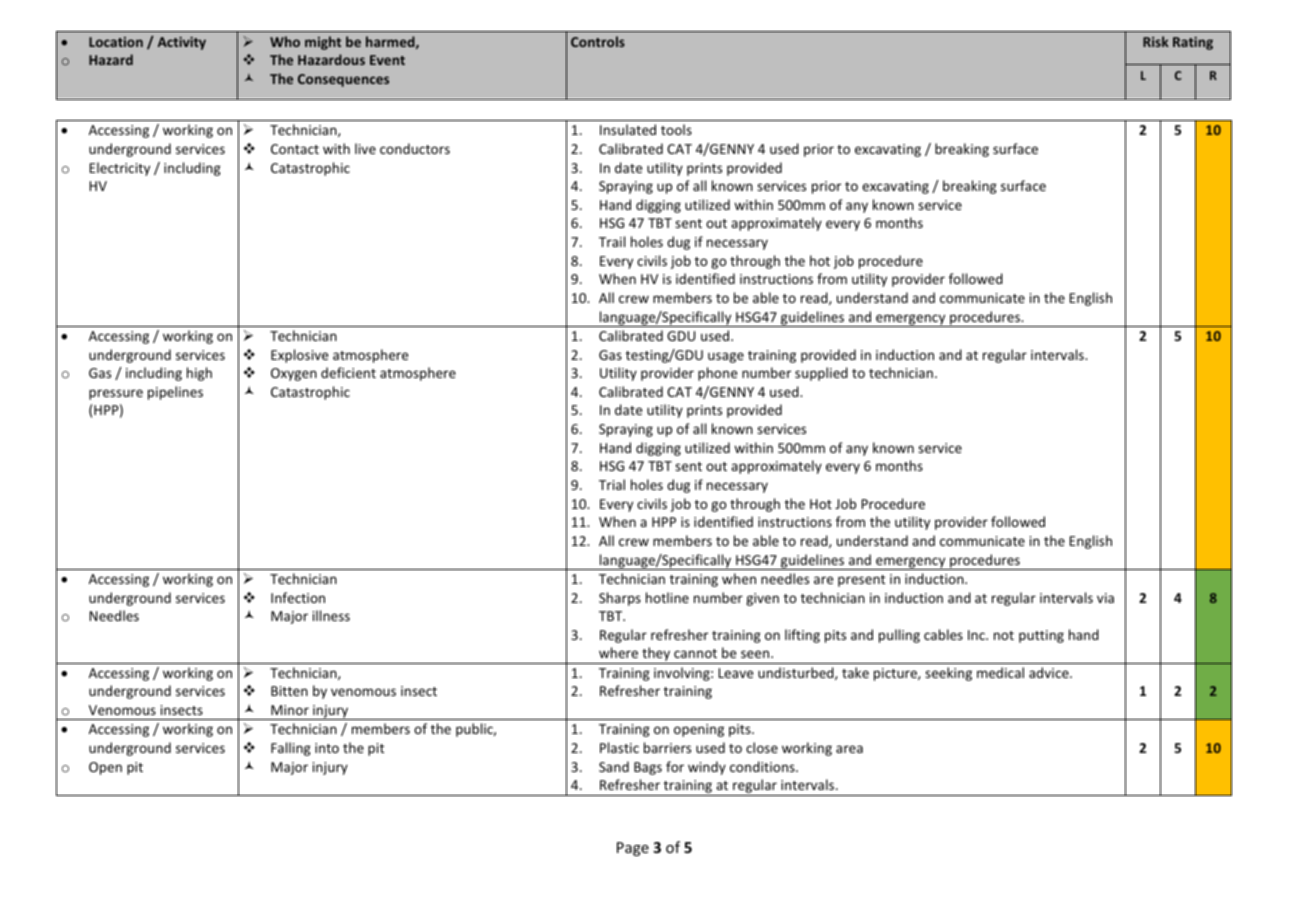 The image size is (1308, 924). I want to click on supplied, so click(821, 374).
